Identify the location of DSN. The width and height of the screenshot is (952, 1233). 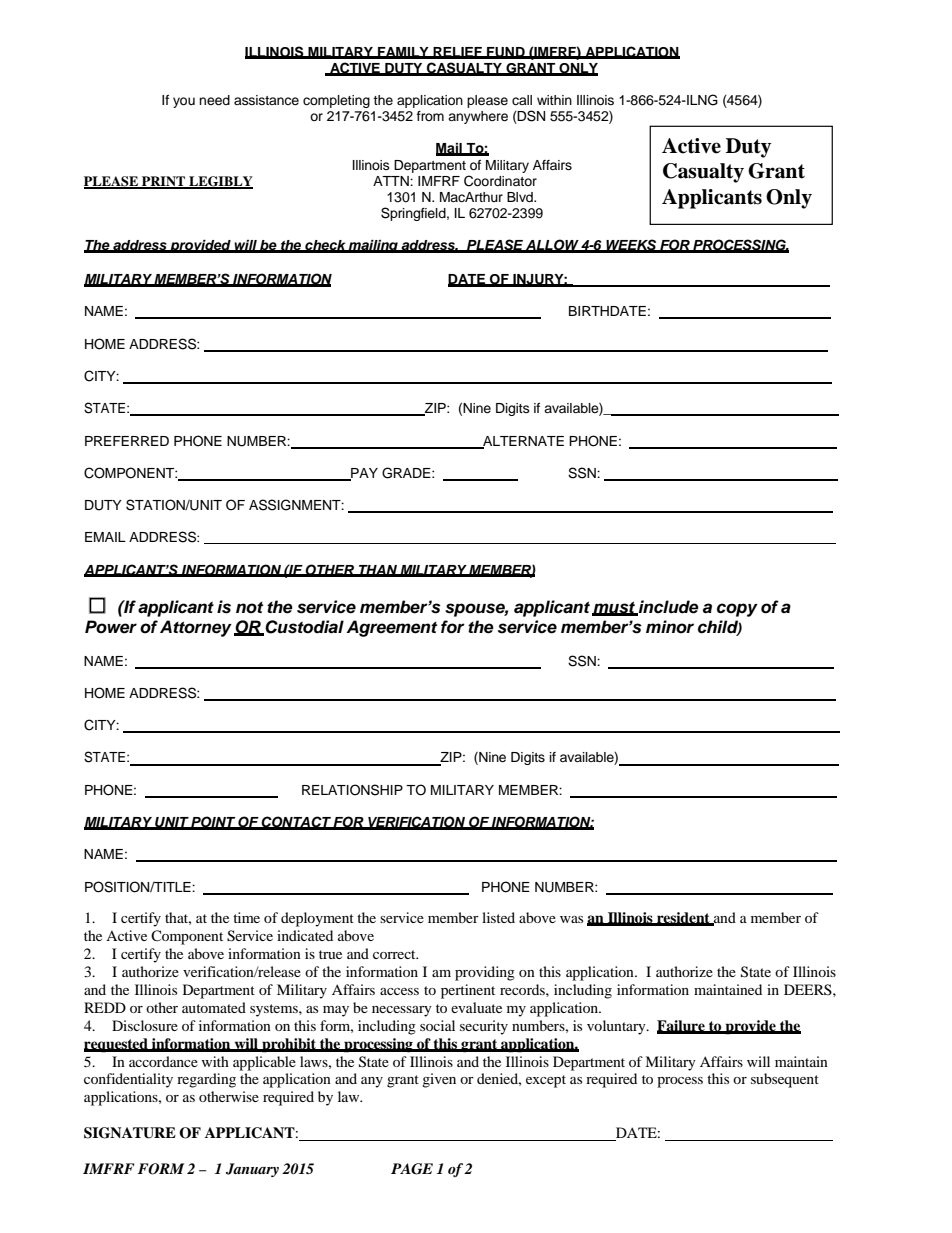
(530, 117).
